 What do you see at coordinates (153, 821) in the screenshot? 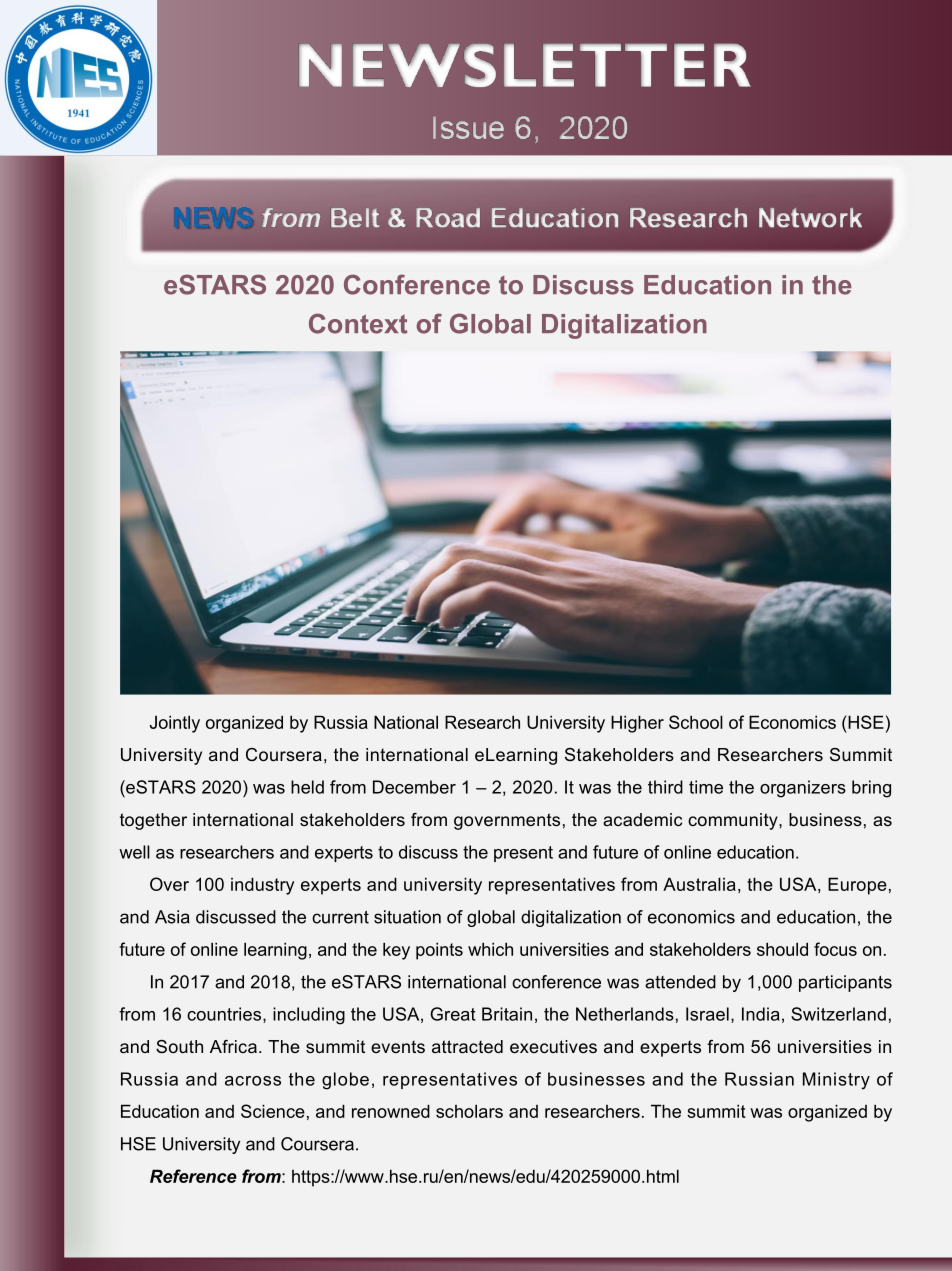
I see `together` at bounding box center [153, 821].
